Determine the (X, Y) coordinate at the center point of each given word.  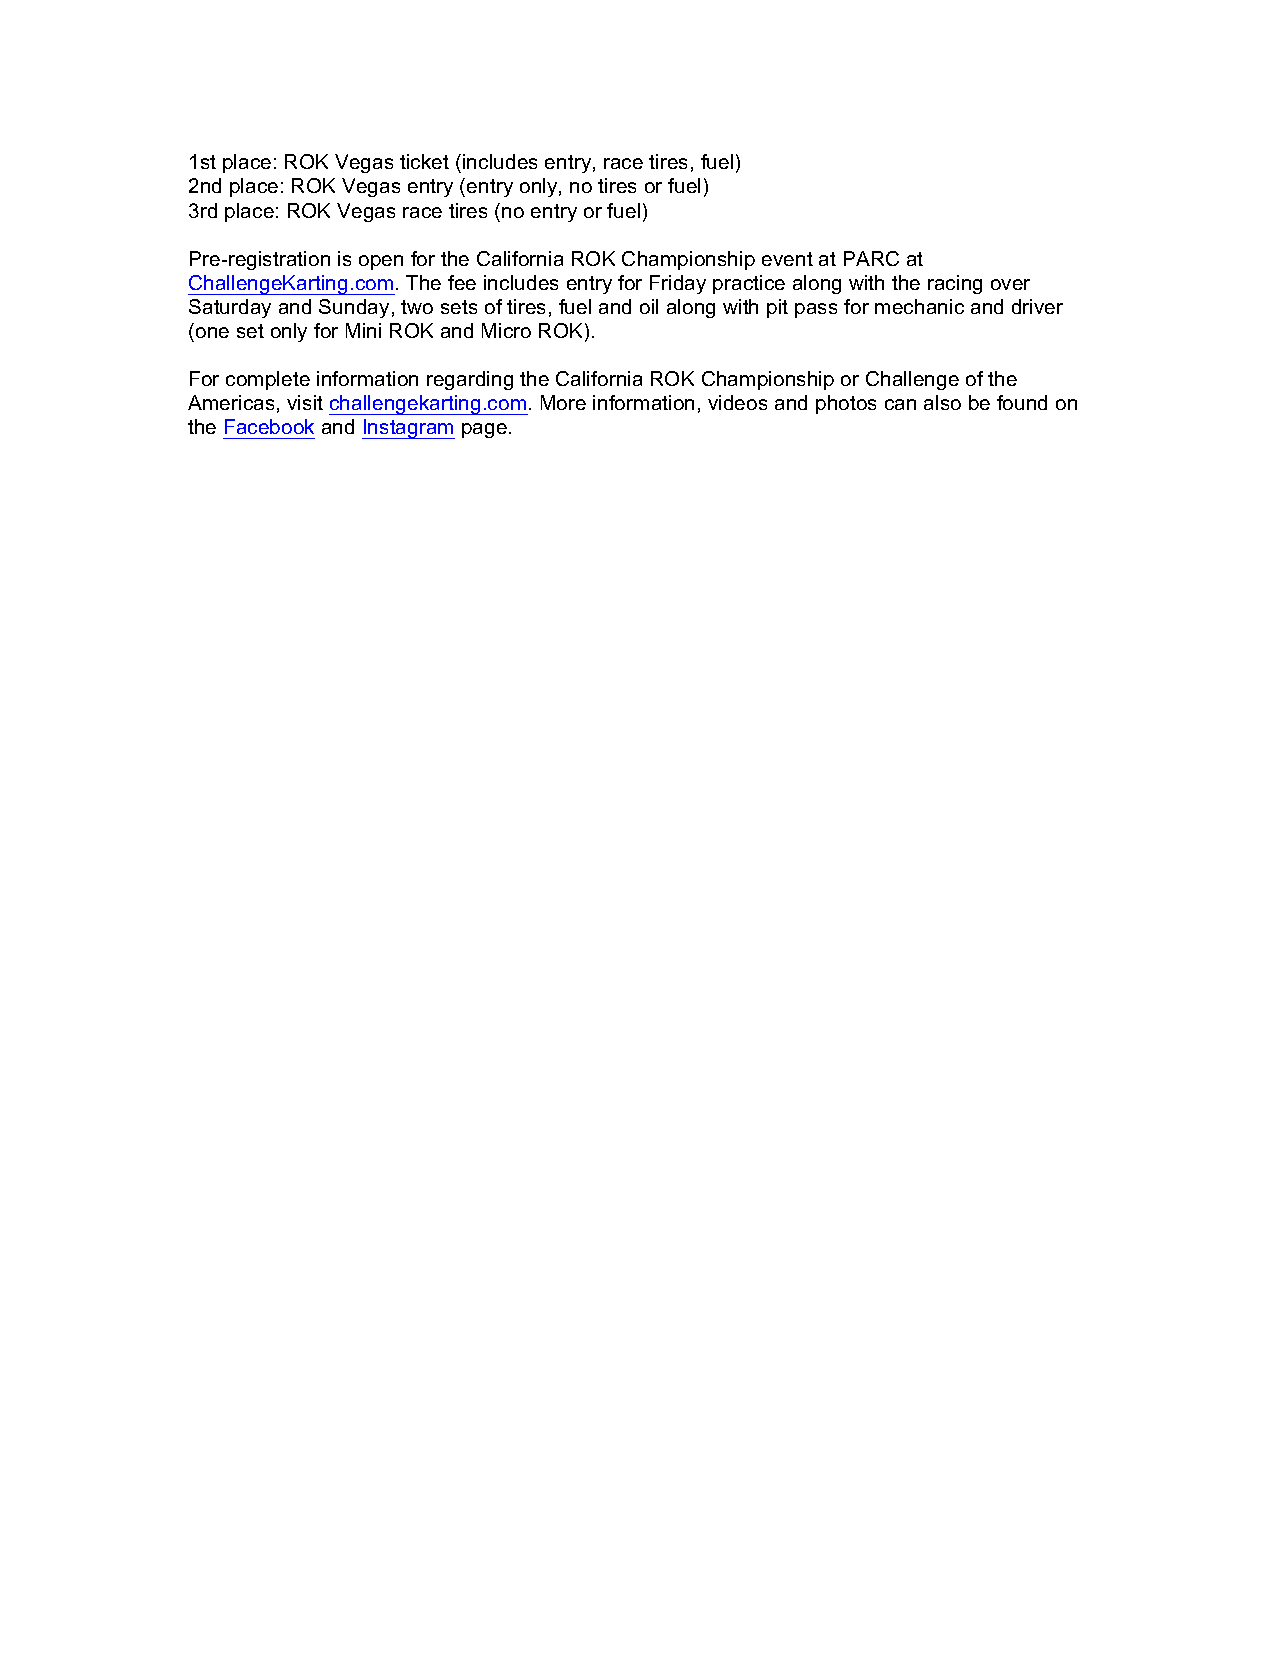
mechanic (919, 306)
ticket (424, 161)
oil (649, 306)
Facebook (269, 426)
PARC (871, 258)
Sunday (354, 308)
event (787, 259)
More (563, 402)
